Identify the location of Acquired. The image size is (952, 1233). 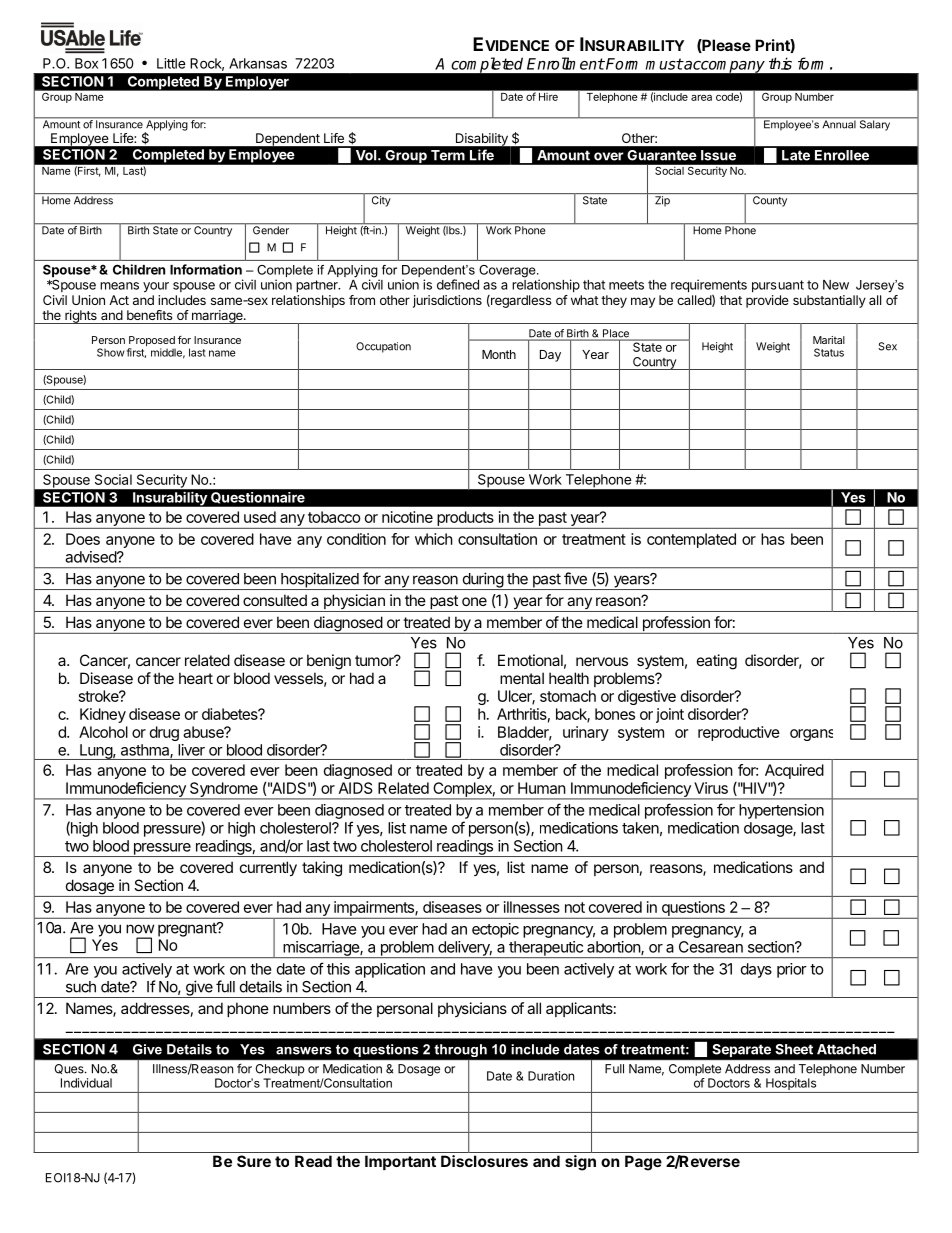
(794, 771).
